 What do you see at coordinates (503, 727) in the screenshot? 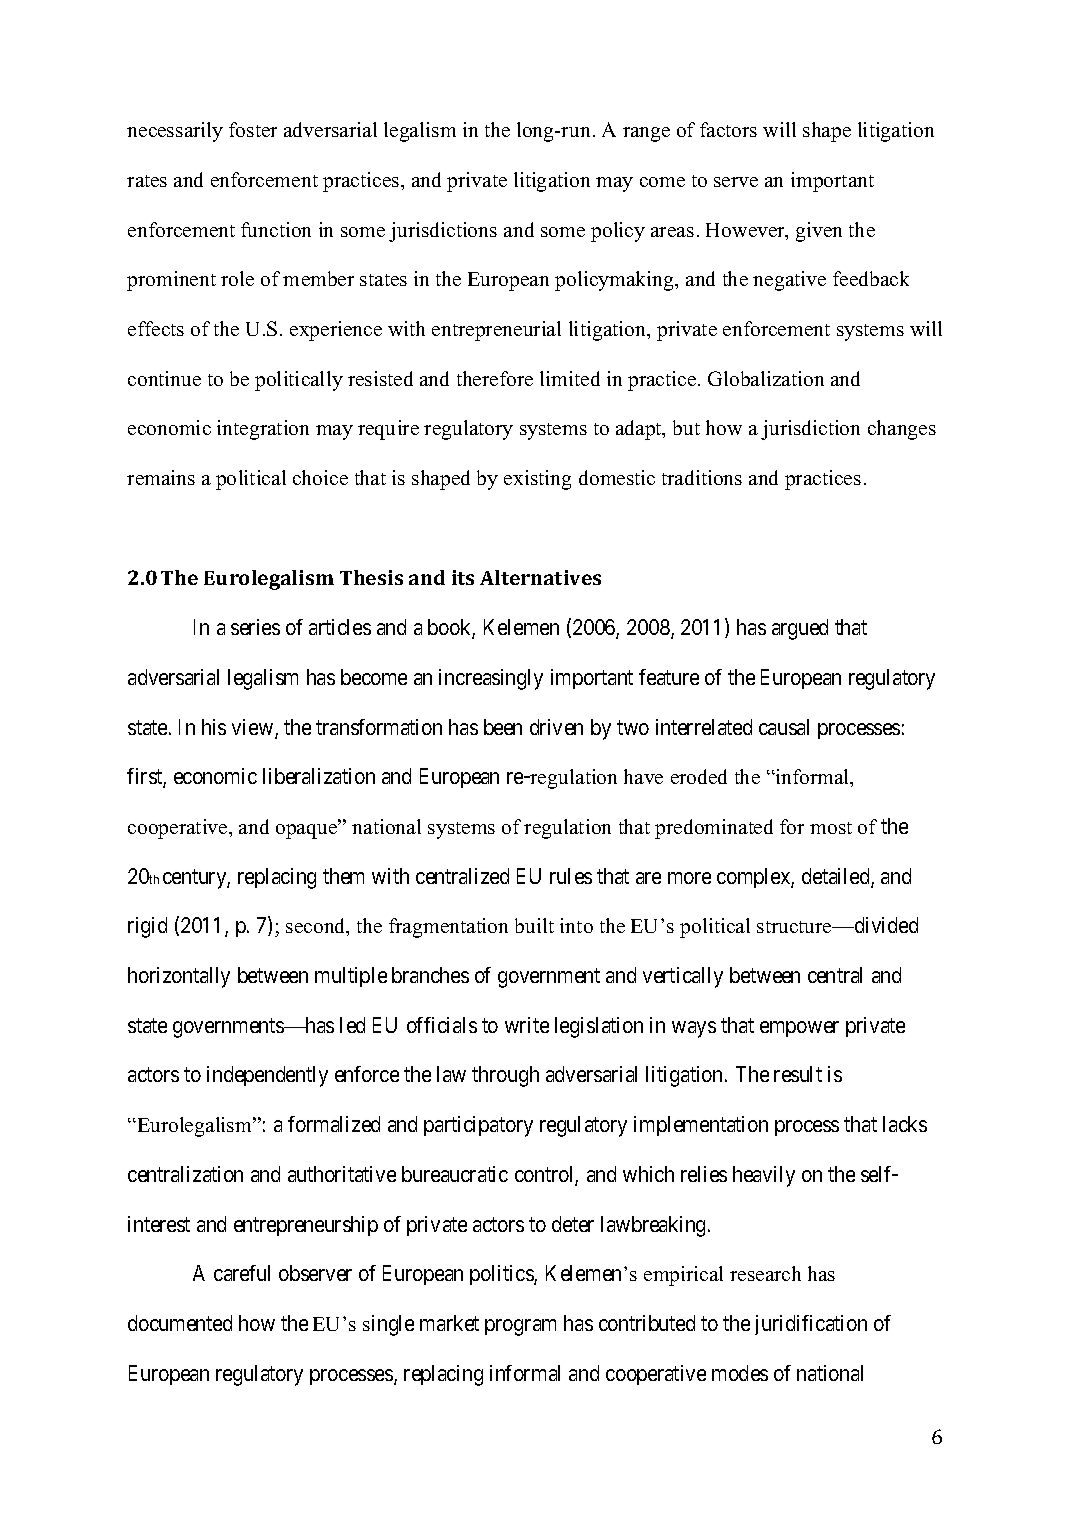
I see `been` at bounding box center [503, 727].
